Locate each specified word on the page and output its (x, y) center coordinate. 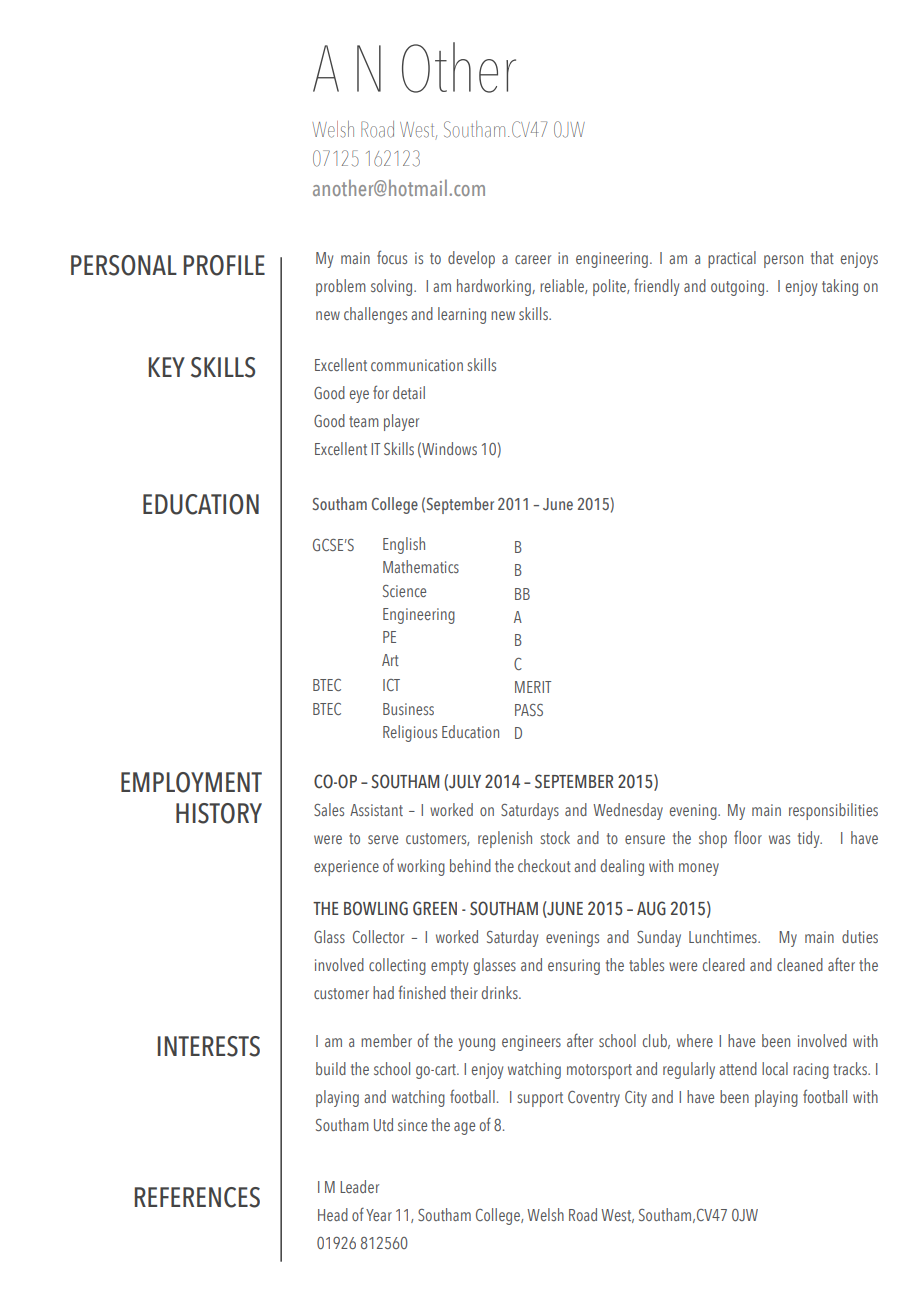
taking (840, 287)
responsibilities (833, 811)
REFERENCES (197, 1197)
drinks (501, 992)
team (364, 421)
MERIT (533, 687)
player (401, 422)
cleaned (800, 964)
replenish (505, 839)
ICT (391, 685)
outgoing (739, 288)
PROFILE (224, 265)
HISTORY (219, 813)
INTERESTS (209, 1046)
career (533, 259)
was (779, 839)
